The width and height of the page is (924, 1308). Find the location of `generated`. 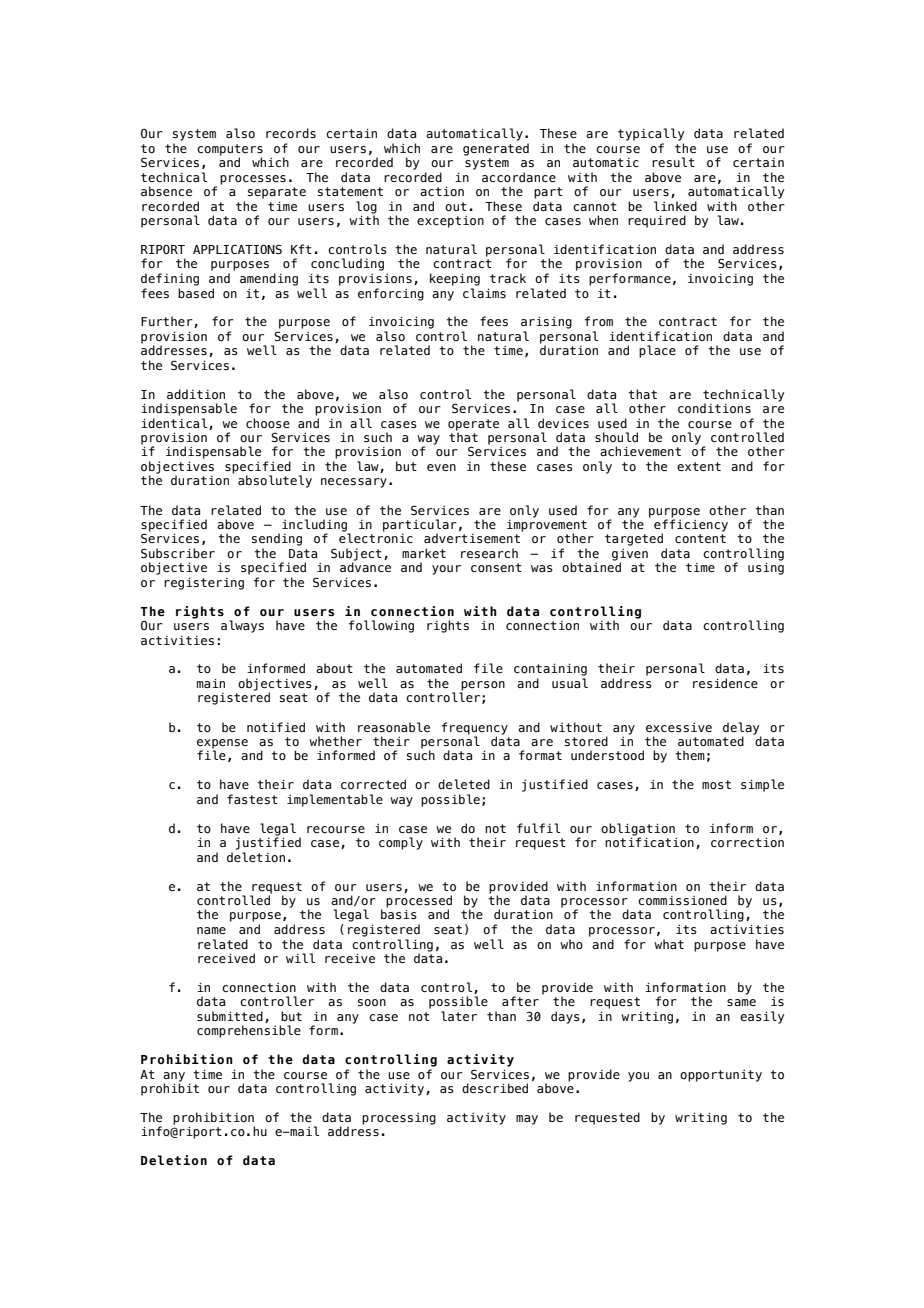

generated is located at coordinates (496, 149).
